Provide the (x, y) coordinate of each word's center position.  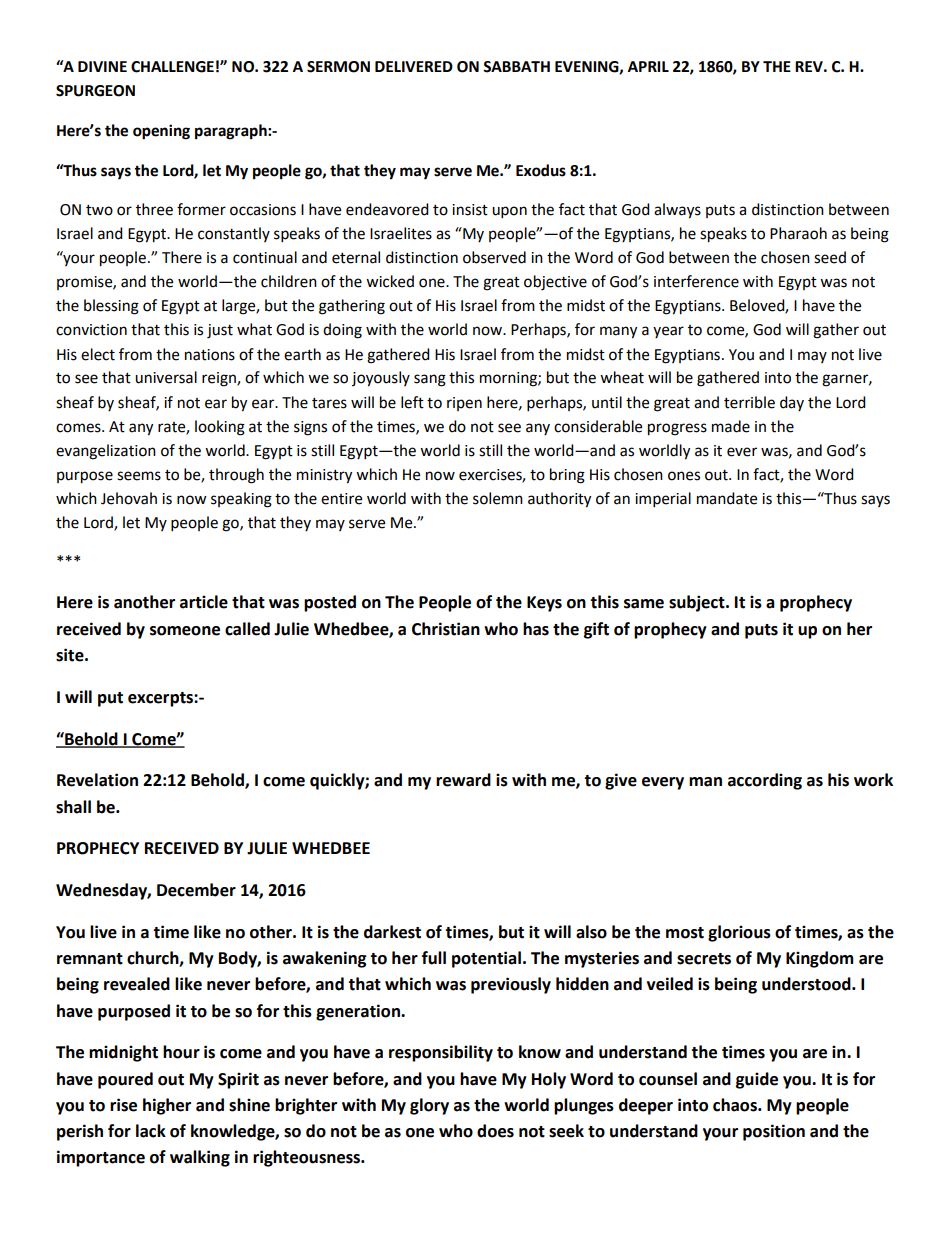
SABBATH (516, 67)
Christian (446, 629)
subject (698, 603)
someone (185, 631)
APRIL (648, 66)
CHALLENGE (172, 67)
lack (151, 1131)
